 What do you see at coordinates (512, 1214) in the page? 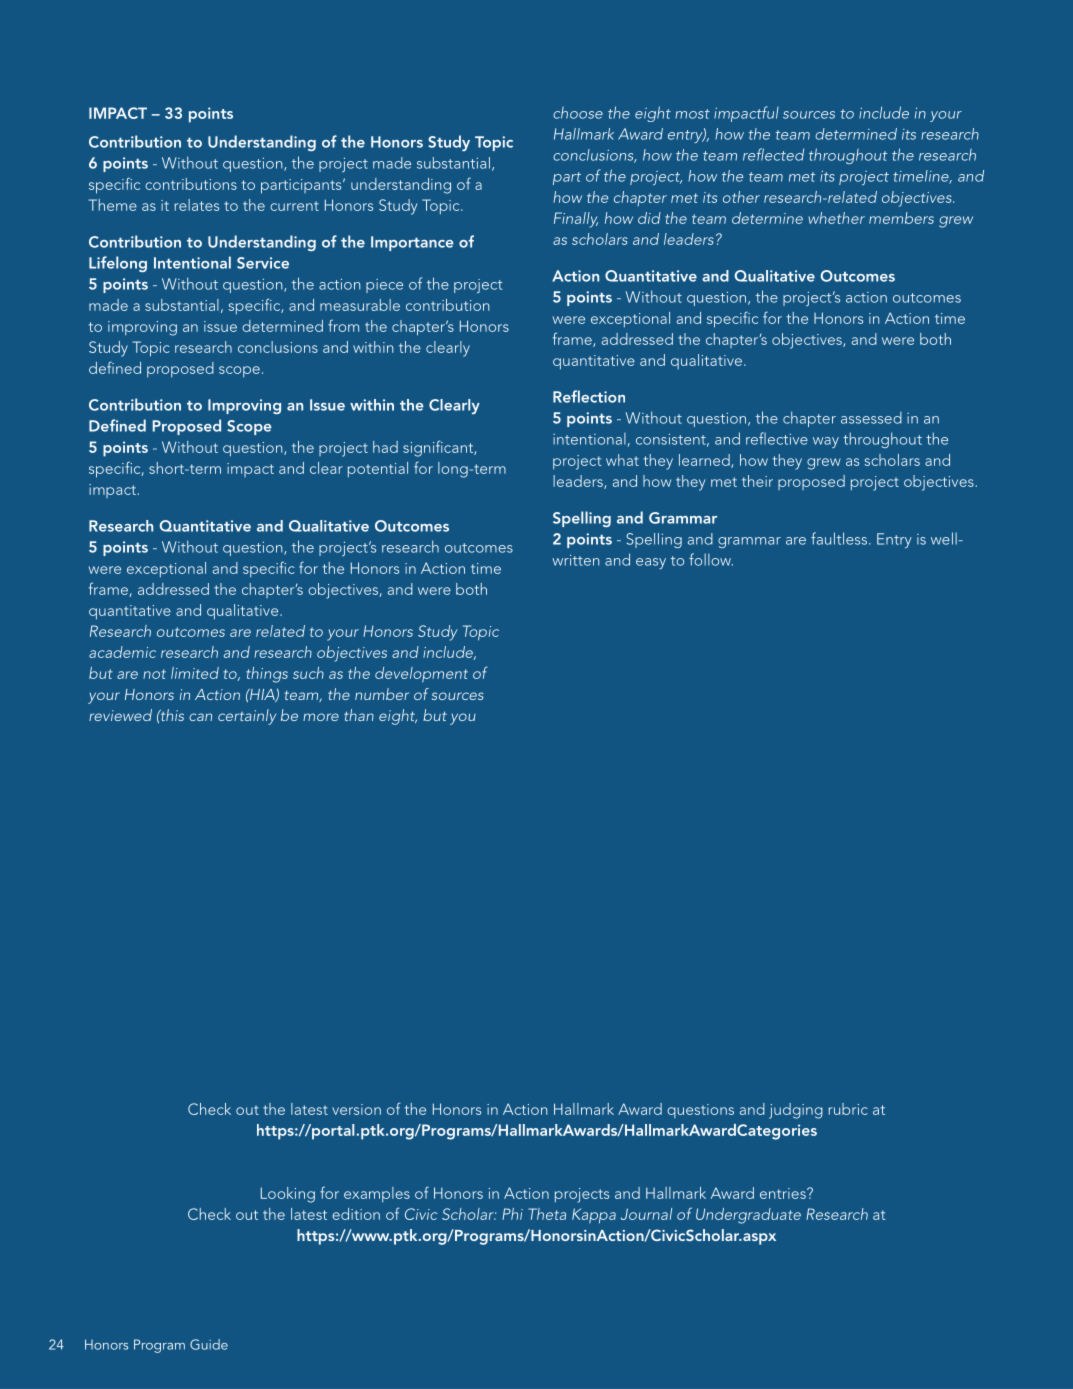
I see `Phi` at bounding box center [512, 1214].
